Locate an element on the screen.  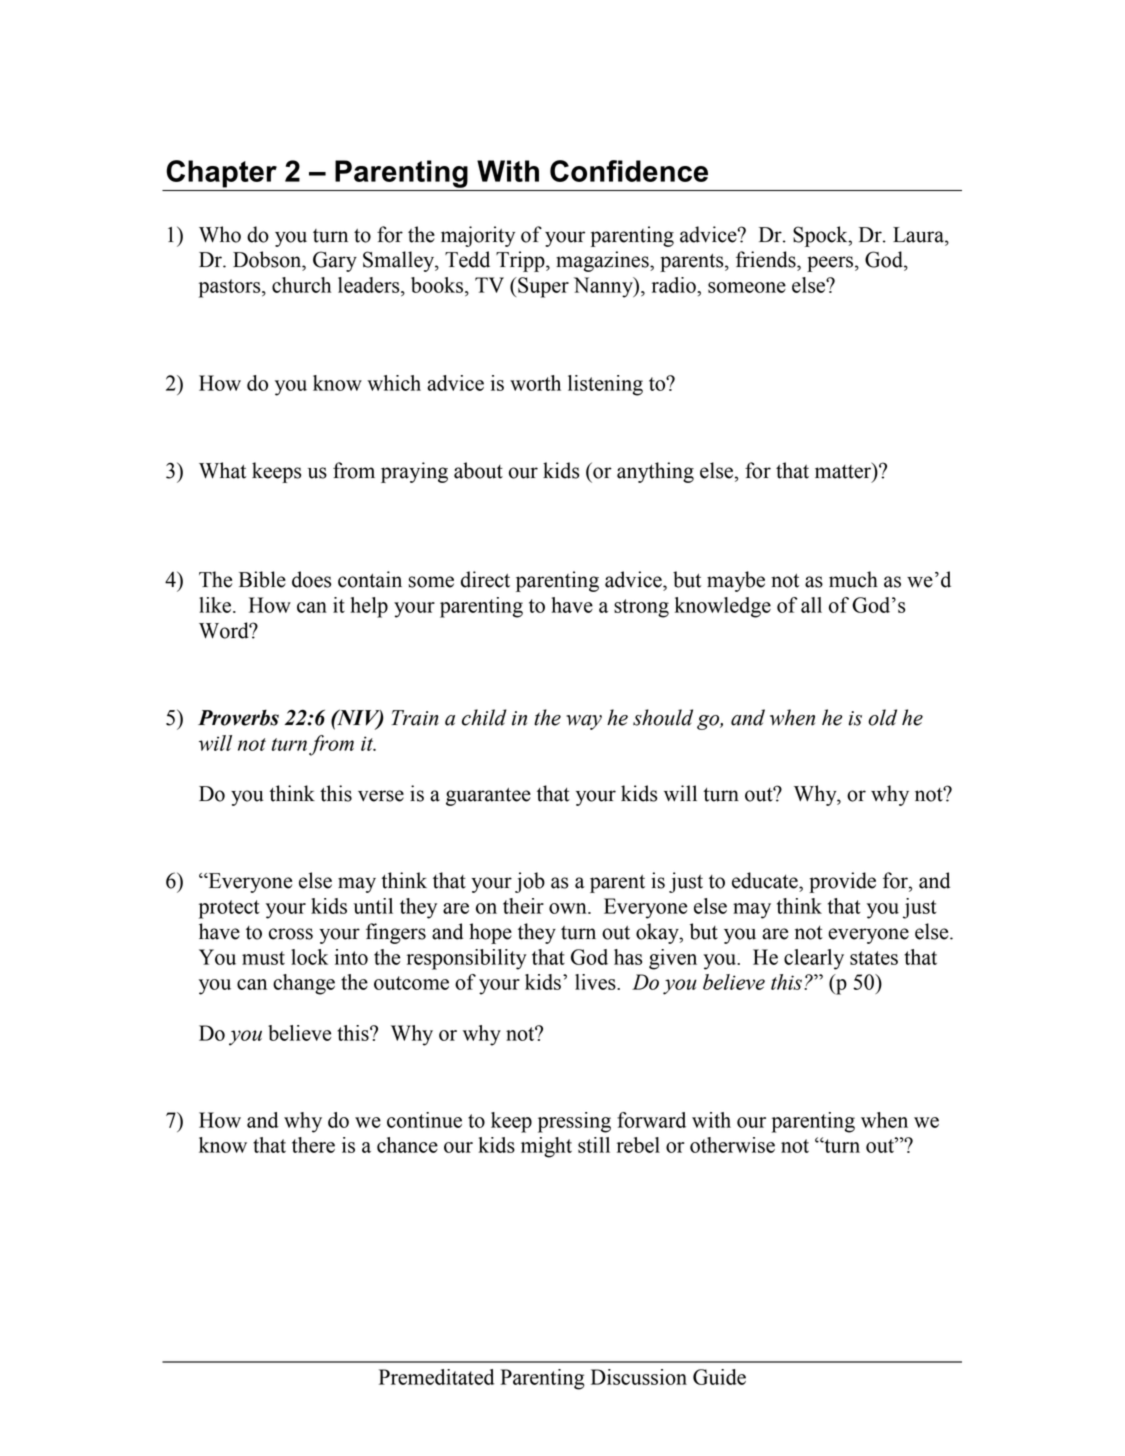
way is located at coordinates (584, 722).
